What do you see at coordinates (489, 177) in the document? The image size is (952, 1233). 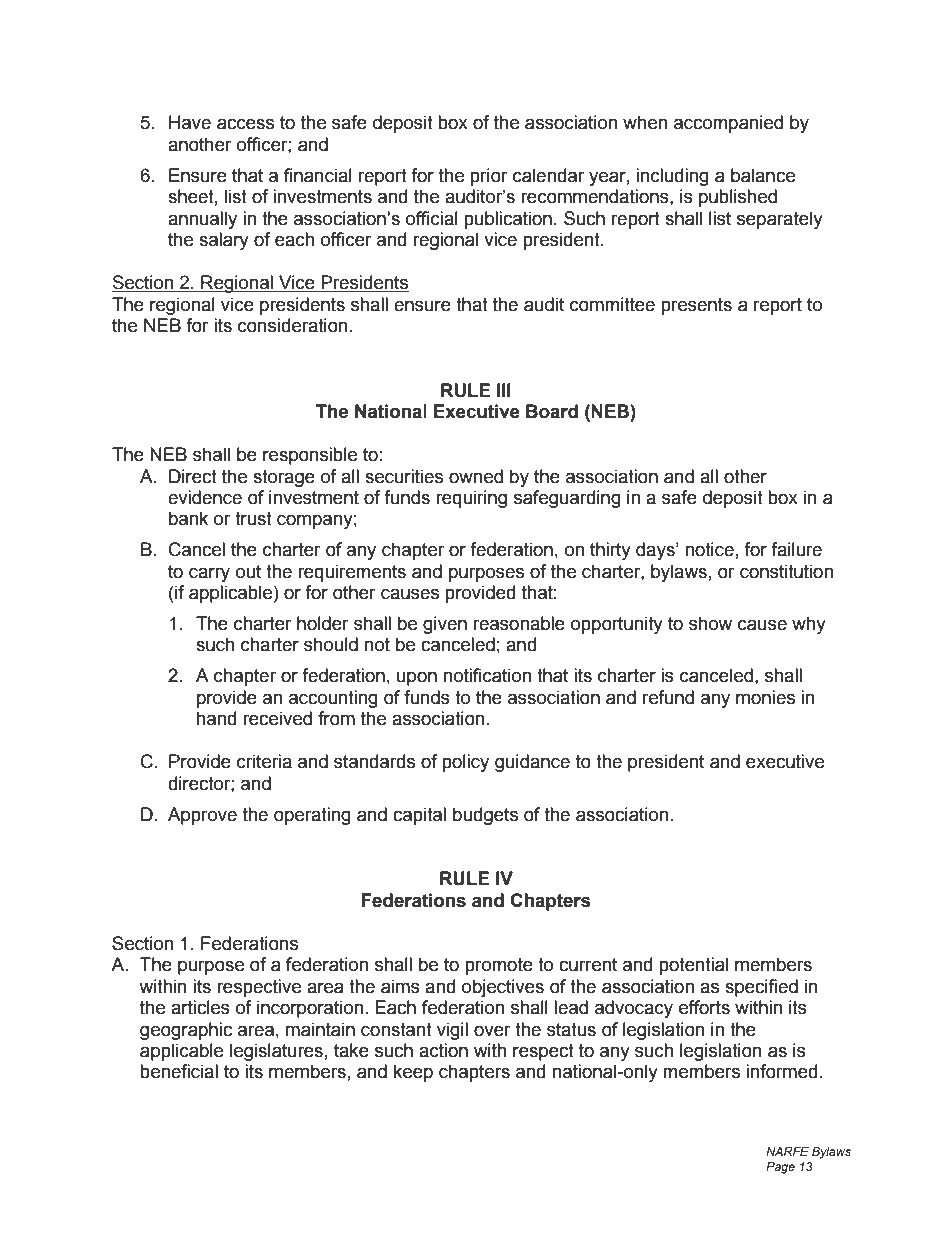 I see `prior` at bounding box center [489, 177].
